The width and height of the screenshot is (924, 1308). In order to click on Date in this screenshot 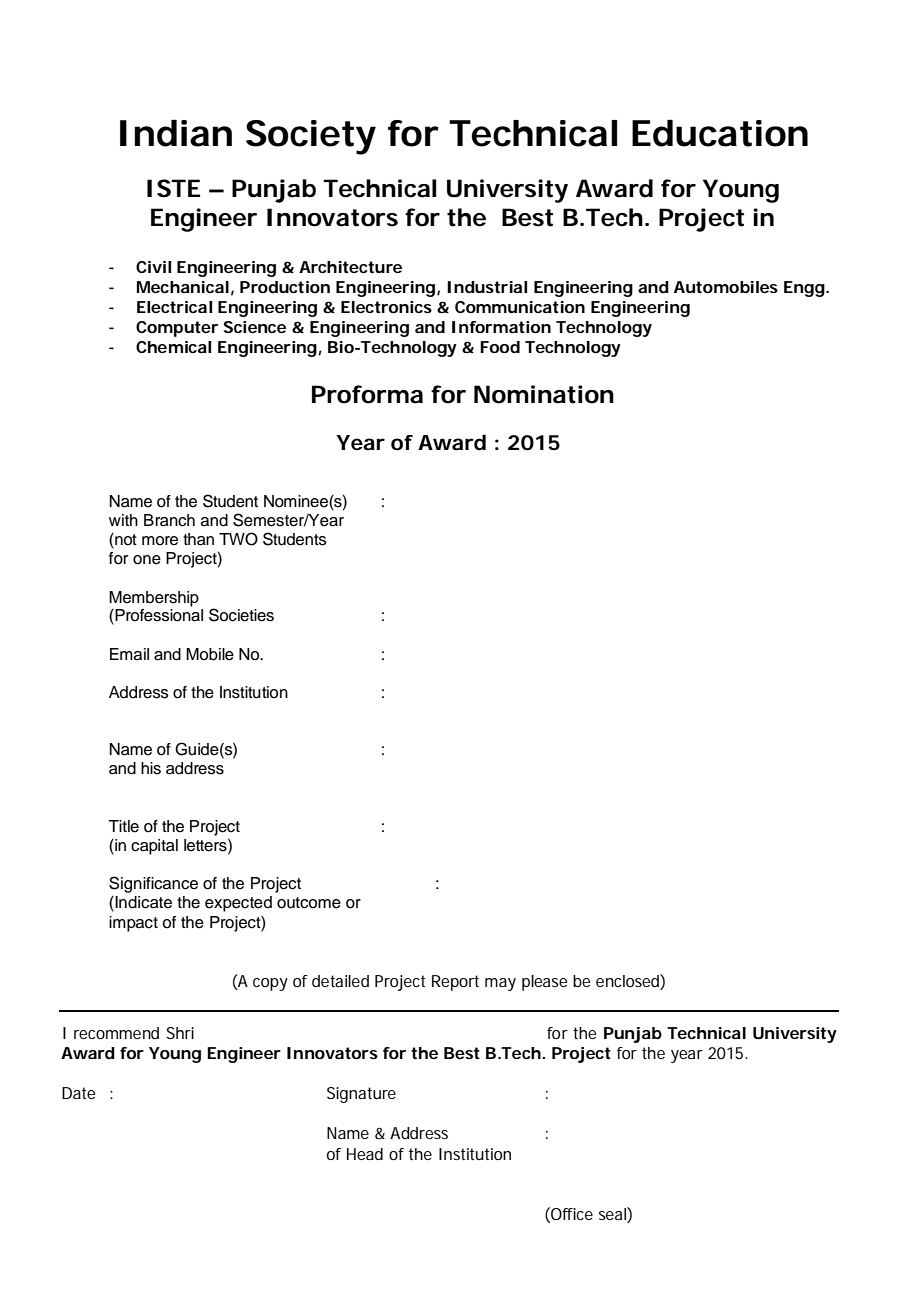, I will do `click(78, 1093)`.
